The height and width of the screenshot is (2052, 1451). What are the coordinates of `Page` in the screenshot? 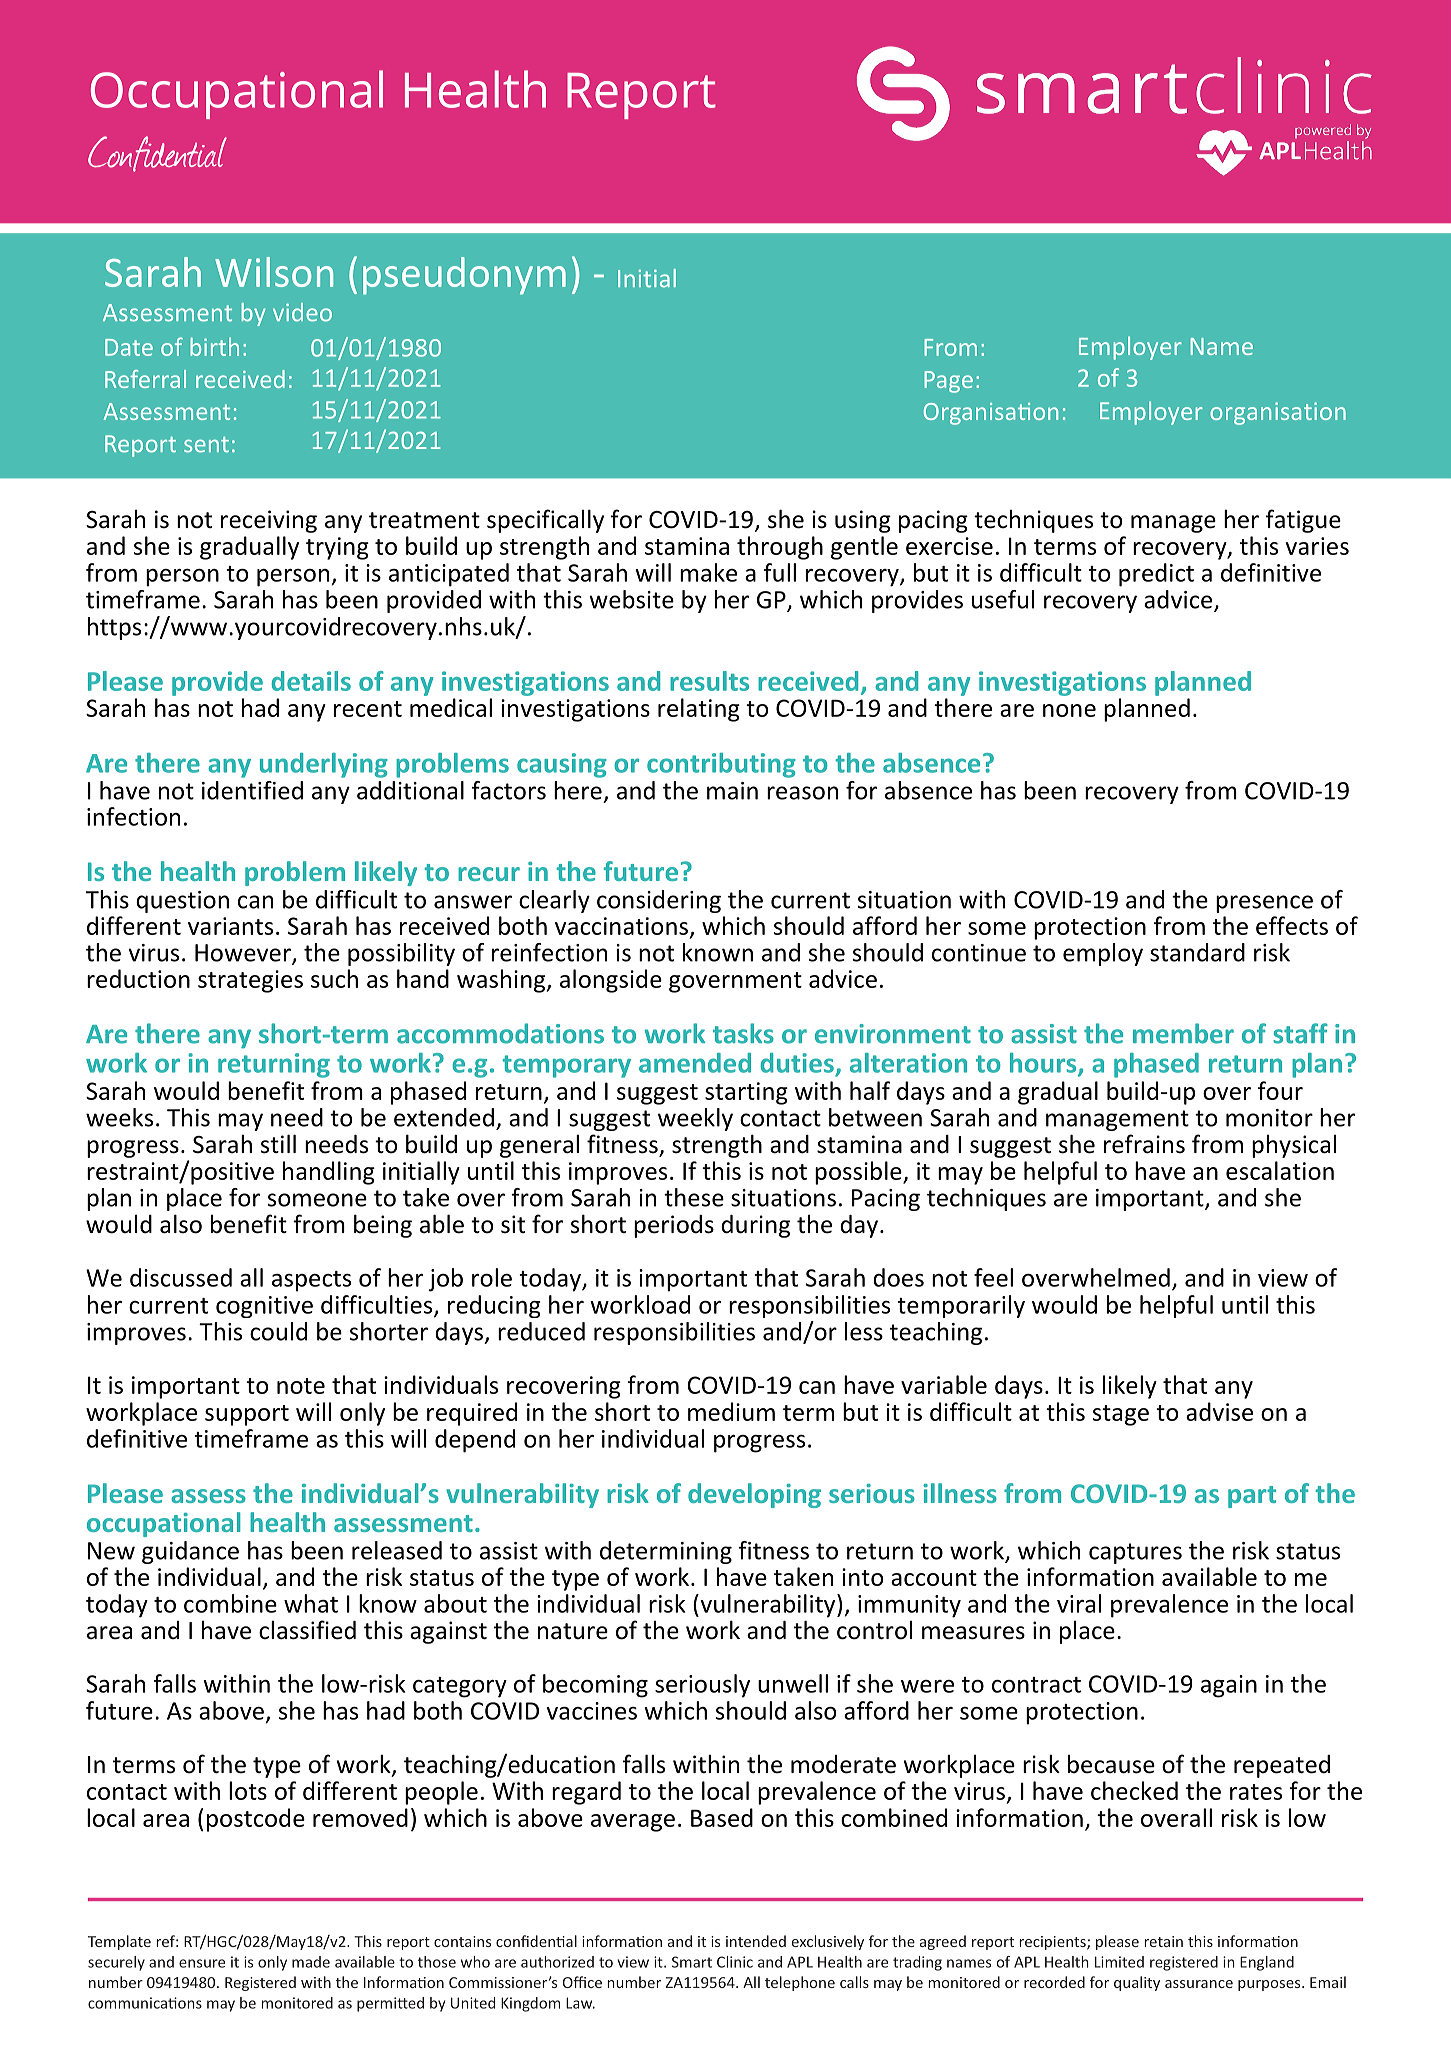 It's located at (948, 382).
